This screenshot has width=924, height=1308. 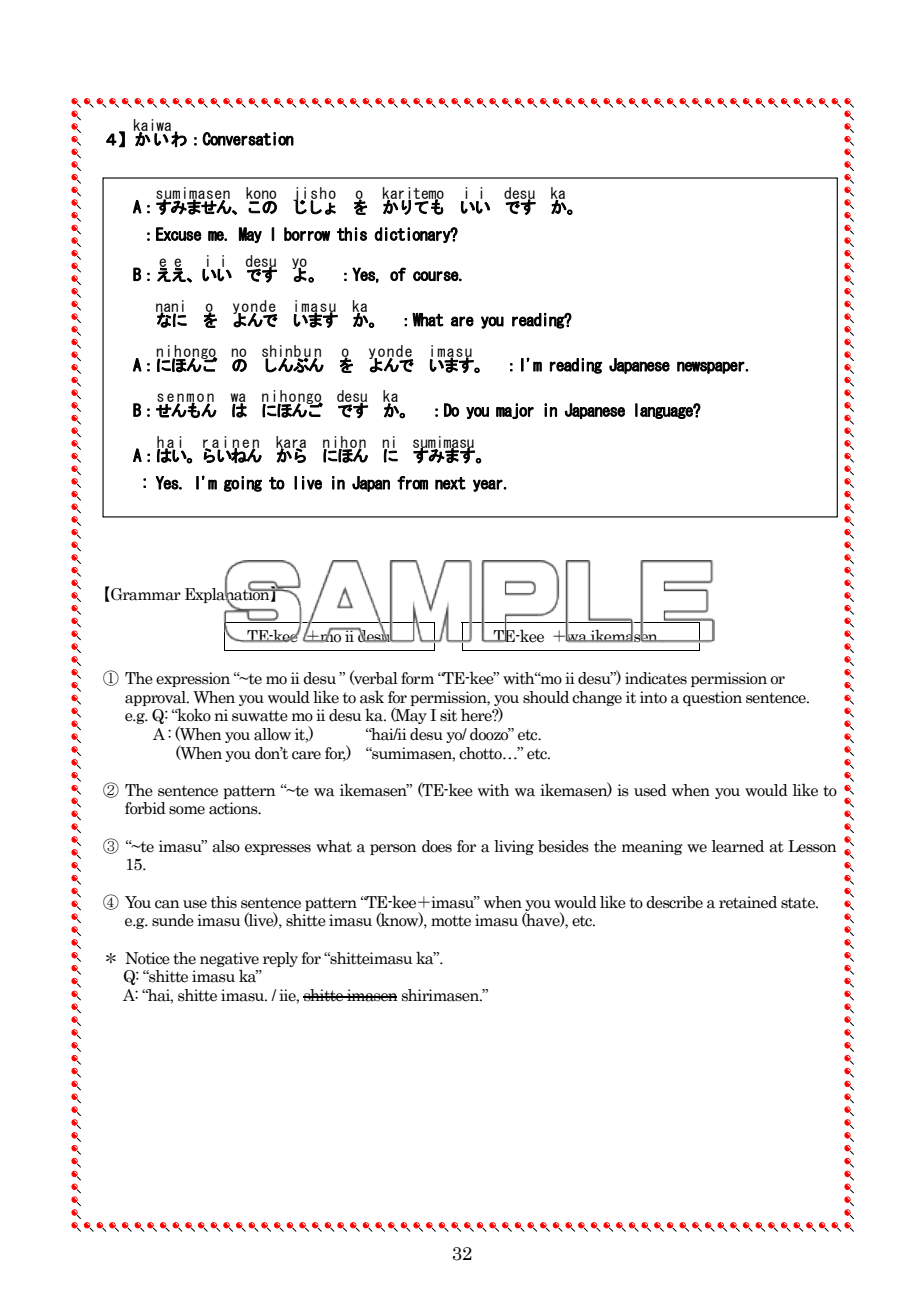 What do you see at coordinates (193, 679) in the screenshot?
I see `expression` at bounding box center [193, 679].
